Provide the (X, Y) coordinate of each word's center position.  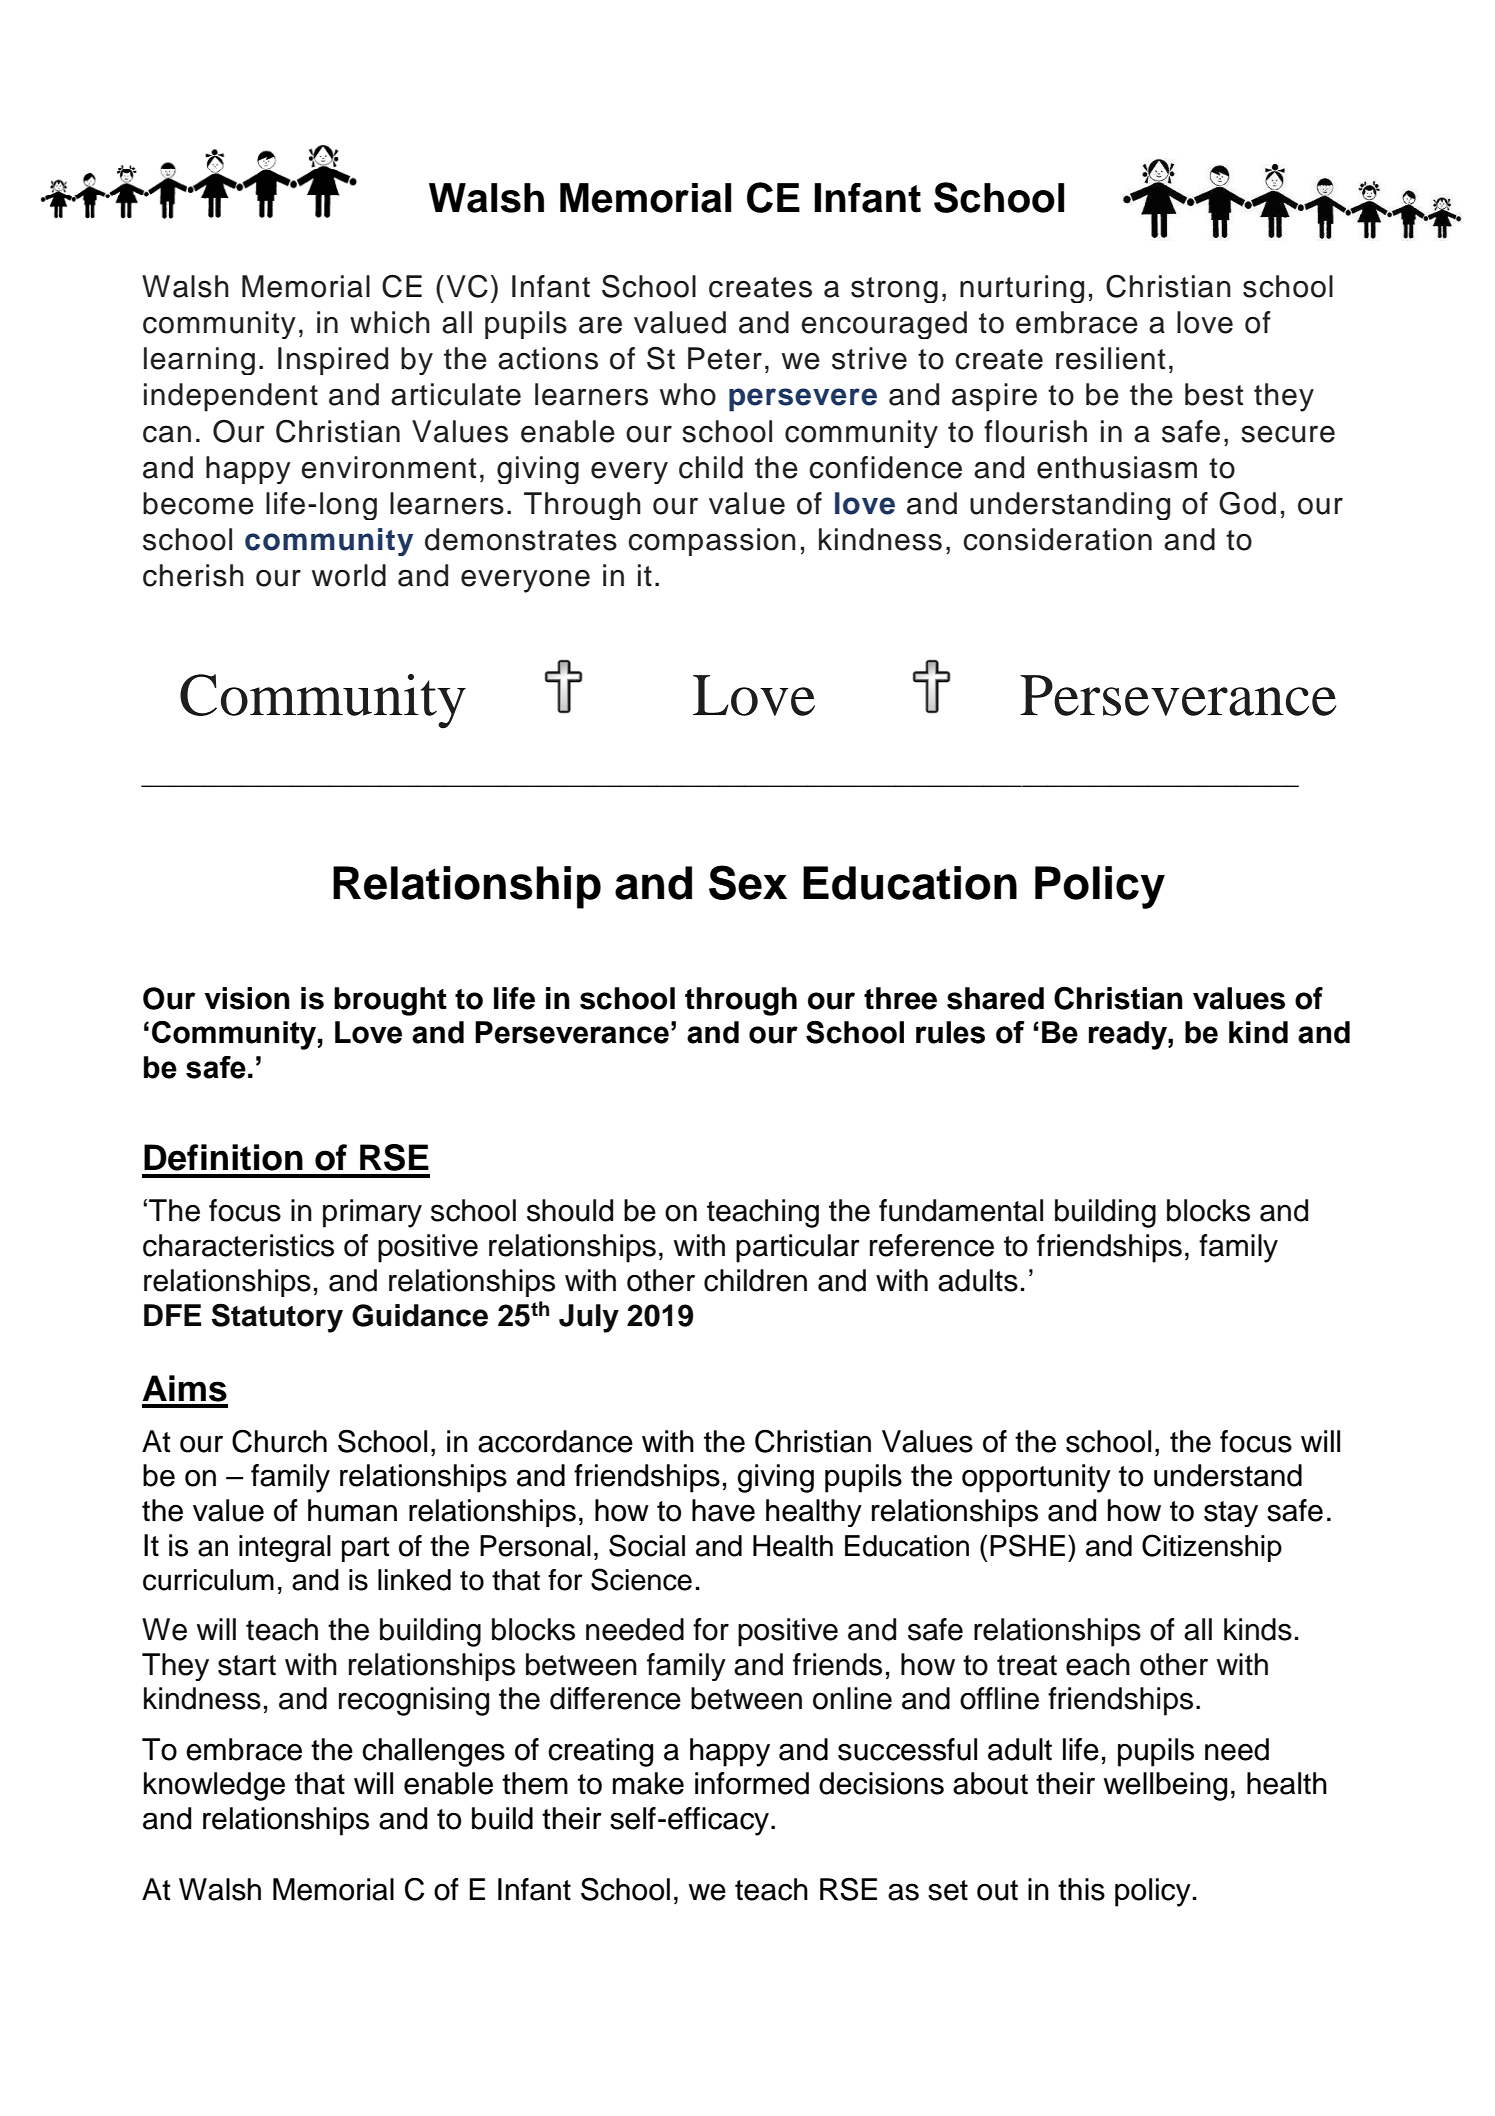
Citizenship (1212, 1548)
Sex (748, 882)
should (570, 1210)
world (349, 575)
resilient (1110, 358)
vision (247, 998)
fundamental (961, 1210)
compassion (712, 542)
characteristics (238, 1245)
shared (995, 998)
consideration (1057, 539)
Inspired (333, 361)
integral (285, 1548)
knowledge (214, 1786)
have (723, 1510)
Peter (725, 358)
